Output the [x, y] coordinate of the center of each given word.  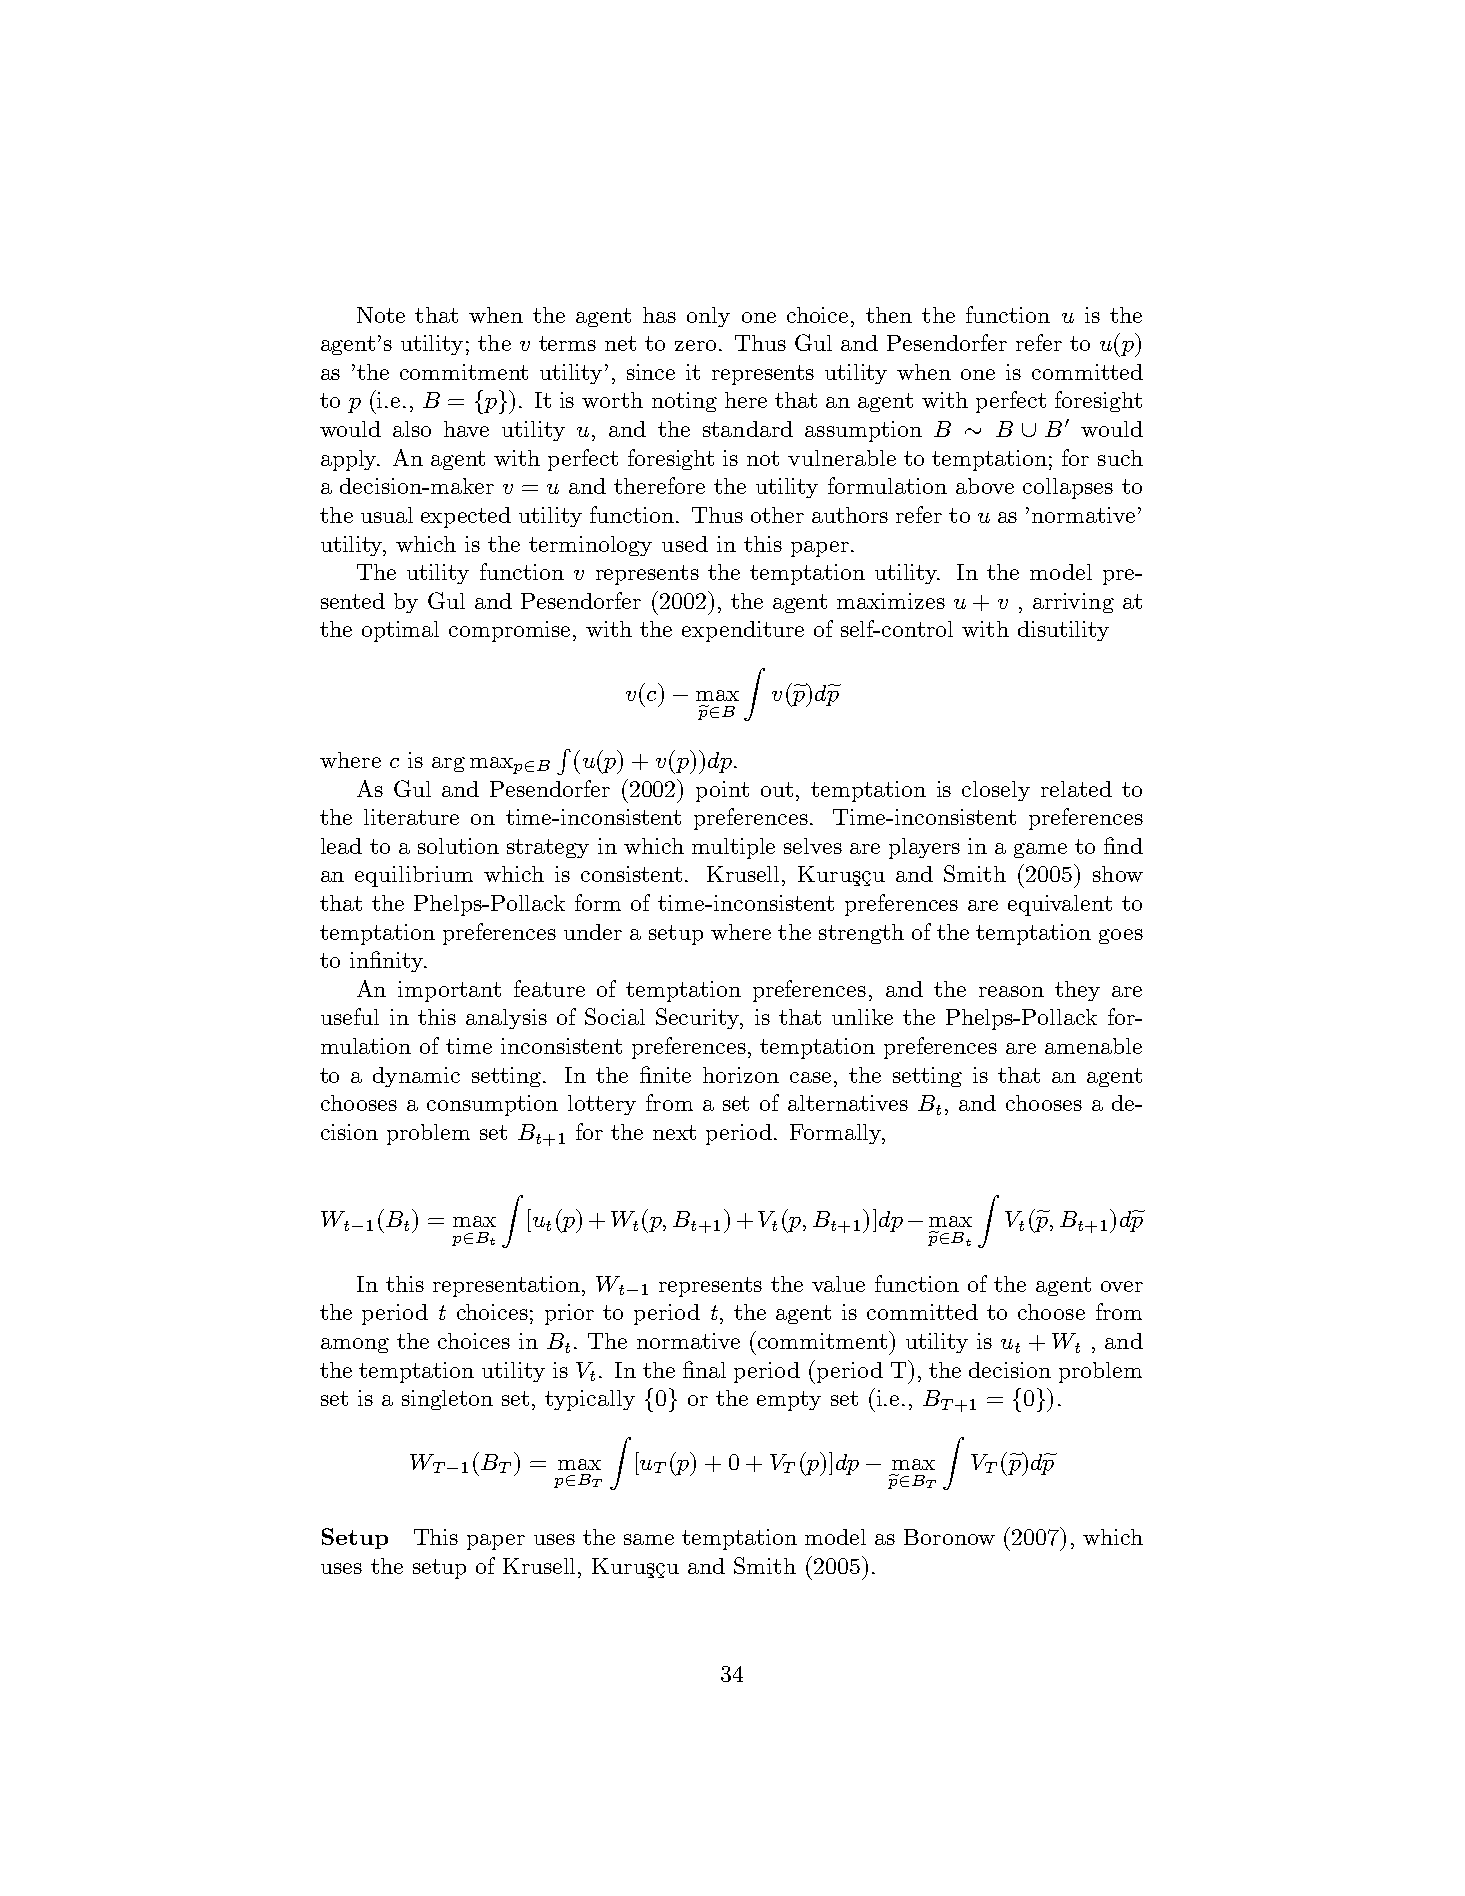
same [649, 1539]
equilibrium [414, 876]
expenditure [743, 631]
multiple [733, 848]
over [1122, 1286]
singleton [447, 1400]
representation [506, 1286]
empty [789, 1401]
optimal [400, 631]
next [674, 1132]
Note [381, 315]
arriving [1073, 603]
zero [695, 345]
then [889, 315]
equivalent [1060, 905]
